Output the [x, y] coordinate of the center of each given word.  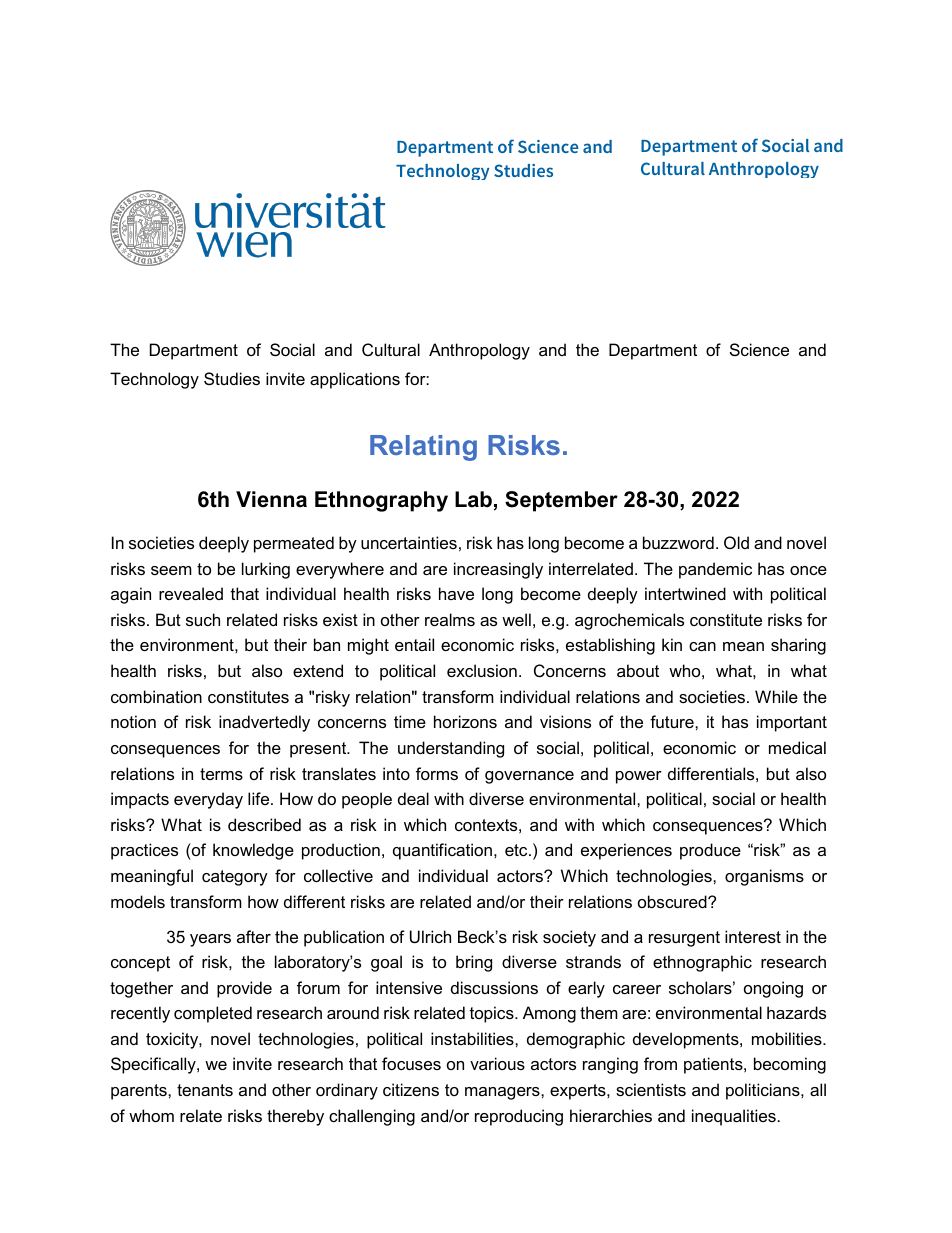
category [235, 878]
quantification [442, 851]
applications [355, 380]
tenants [205, 1090]
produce [710, 851]
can [702, 646]
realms [450, 619]
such [203, 619]
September [561, 501]
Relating [423, 448]
